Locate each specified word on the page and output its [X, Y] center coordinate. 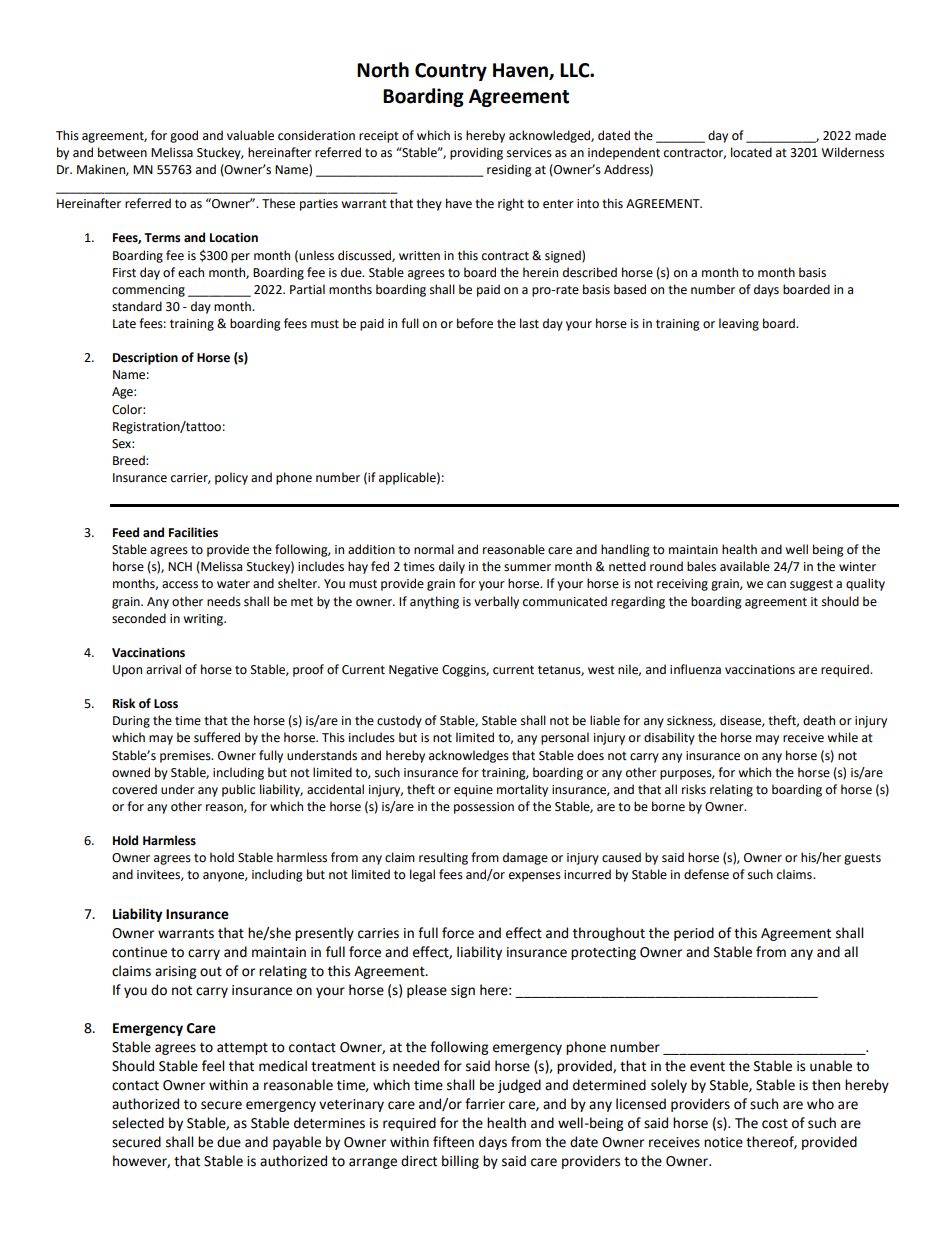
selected [138, 1123]
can [776, 585]
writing [204, 620]
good [184, 136]
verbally [496, 602]
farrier [485, 1104]
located [751, 152]
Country [451, 72]
